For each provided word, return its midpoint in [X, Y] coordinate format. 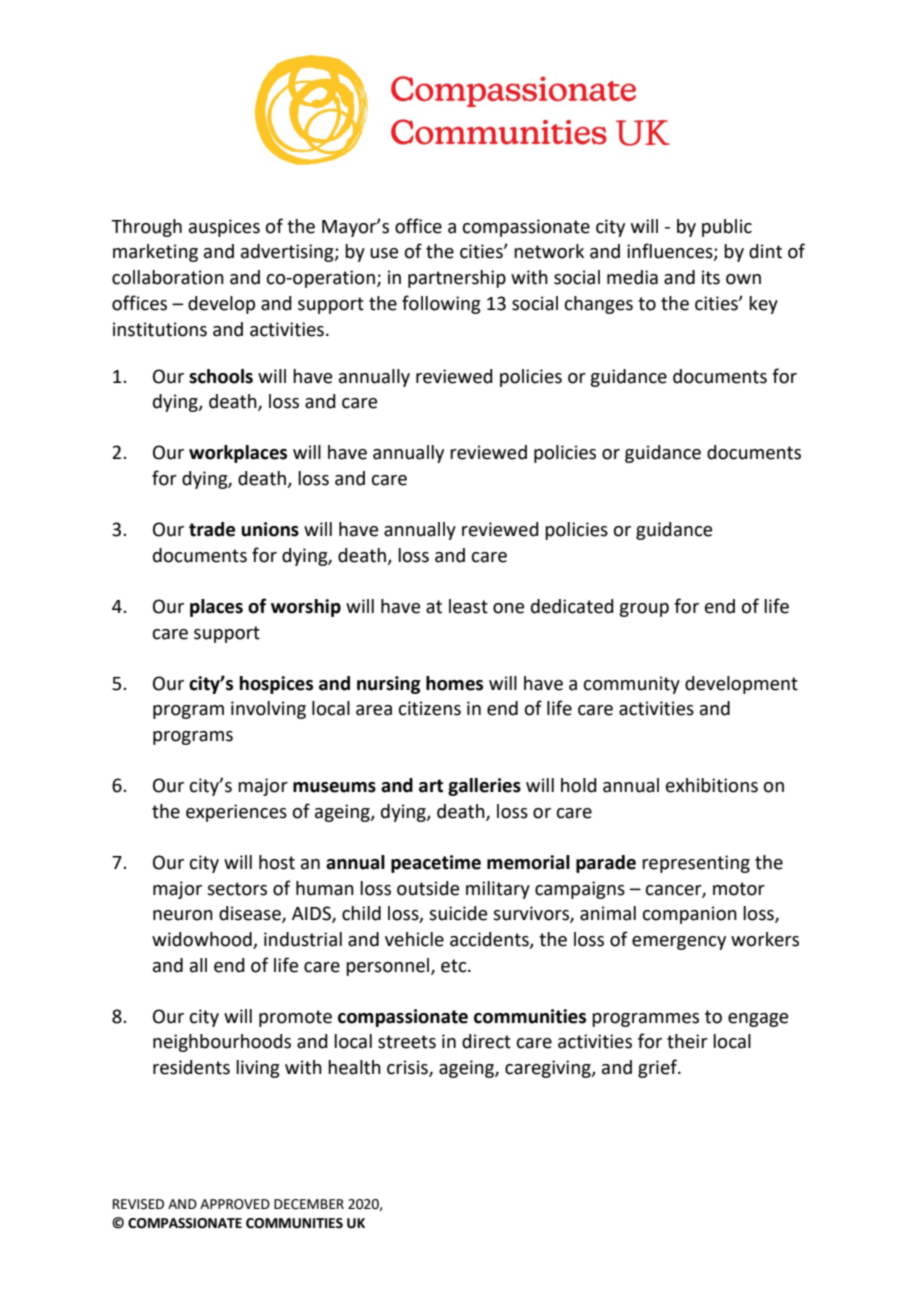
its [711, 277]
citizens [430, 708]
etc [455, 966]
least [468, 606]
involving [268, 710]
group [644, 610]
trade [212, 529]
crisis [408, 1068]
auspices [224, 228]
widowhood [202, 939]
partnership [457, 279]
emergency [679, 943]
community [632, 685]
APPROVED [235, 1204]
